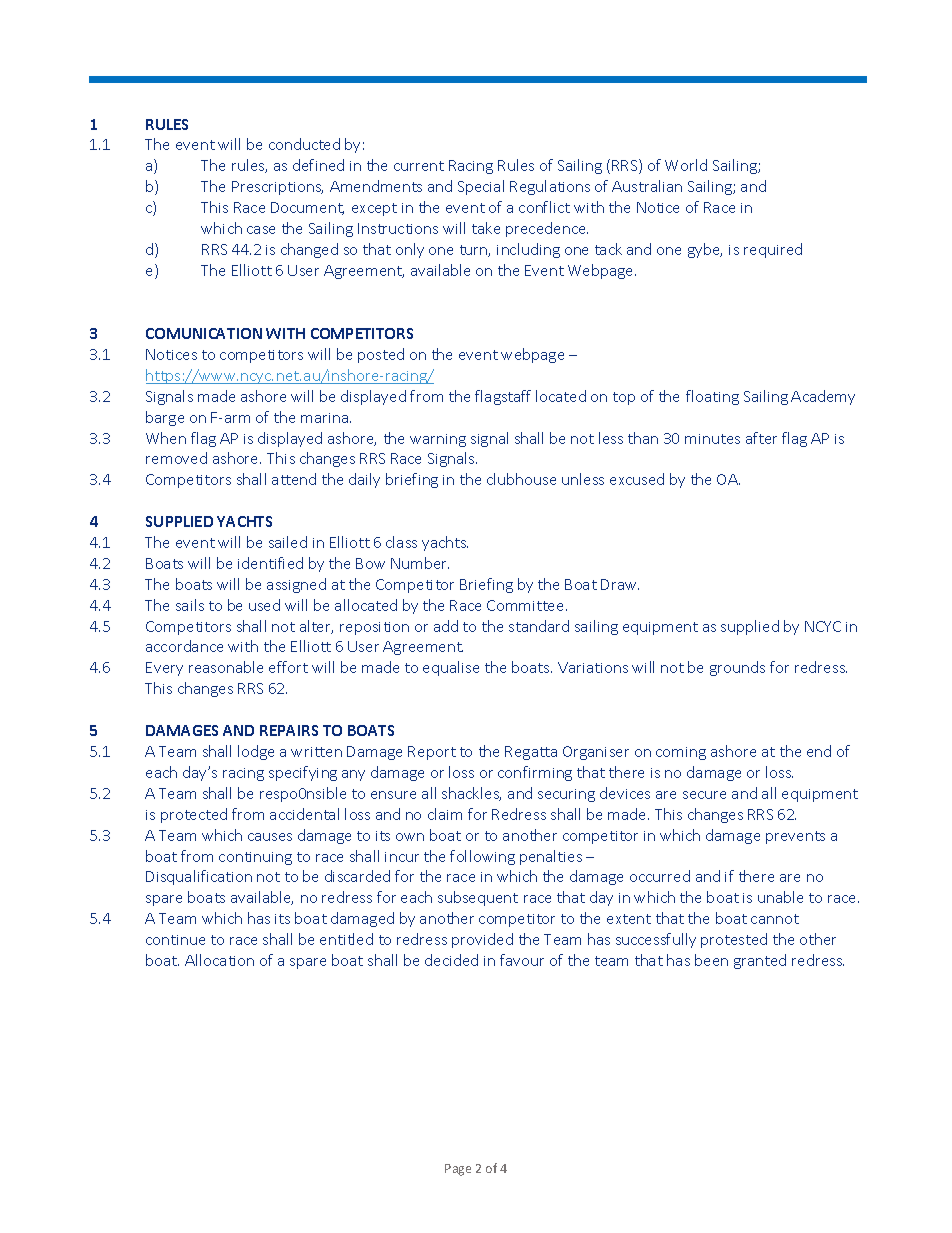  What do you see at coordinates (277, 188) in the image?
I see `Prescriptions` at bounding box center [277, 188].
